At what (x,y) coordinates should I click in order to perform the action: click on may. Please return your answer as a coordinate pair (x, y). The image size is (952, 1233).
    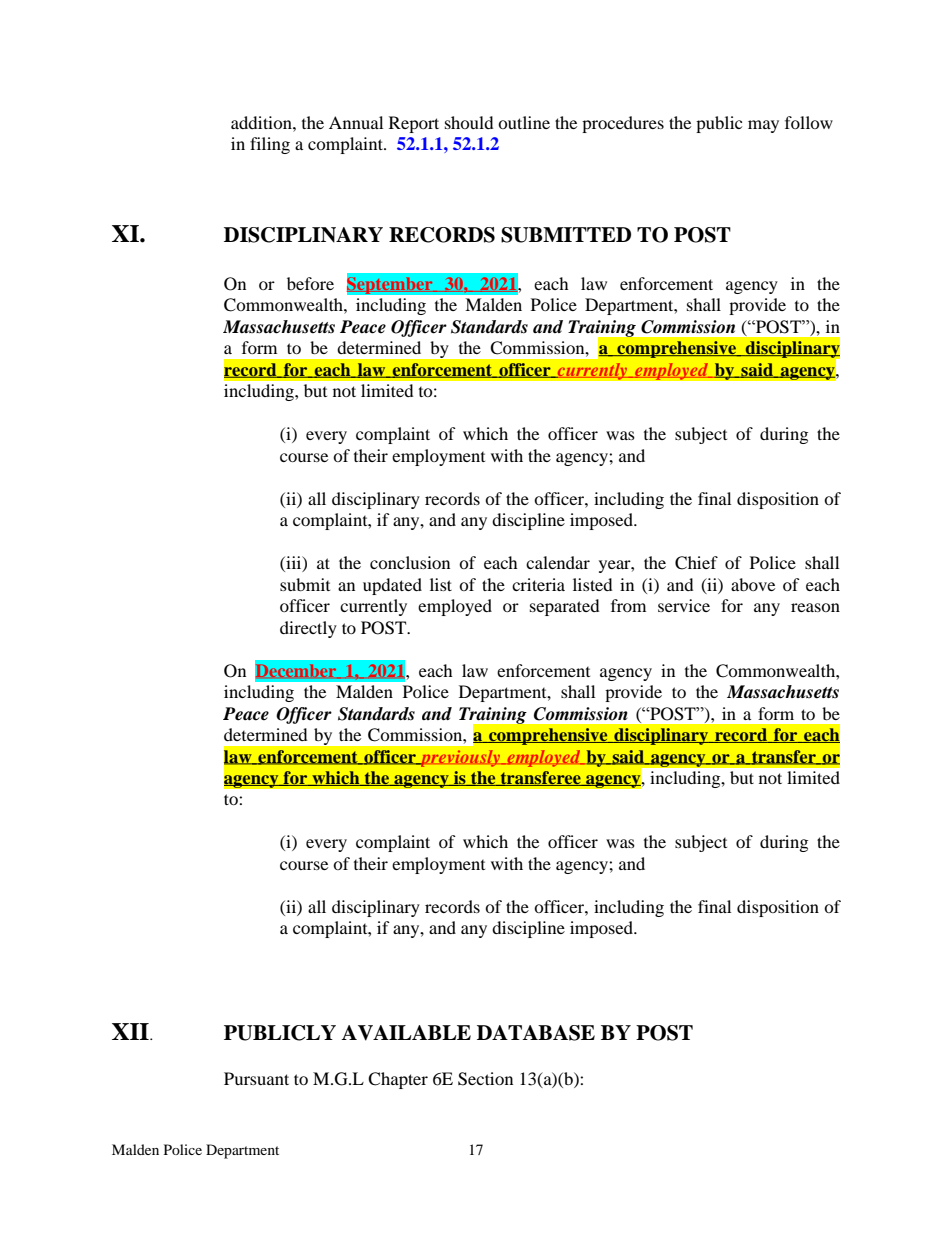
    Looking at the image, I should click on (763, 126).
